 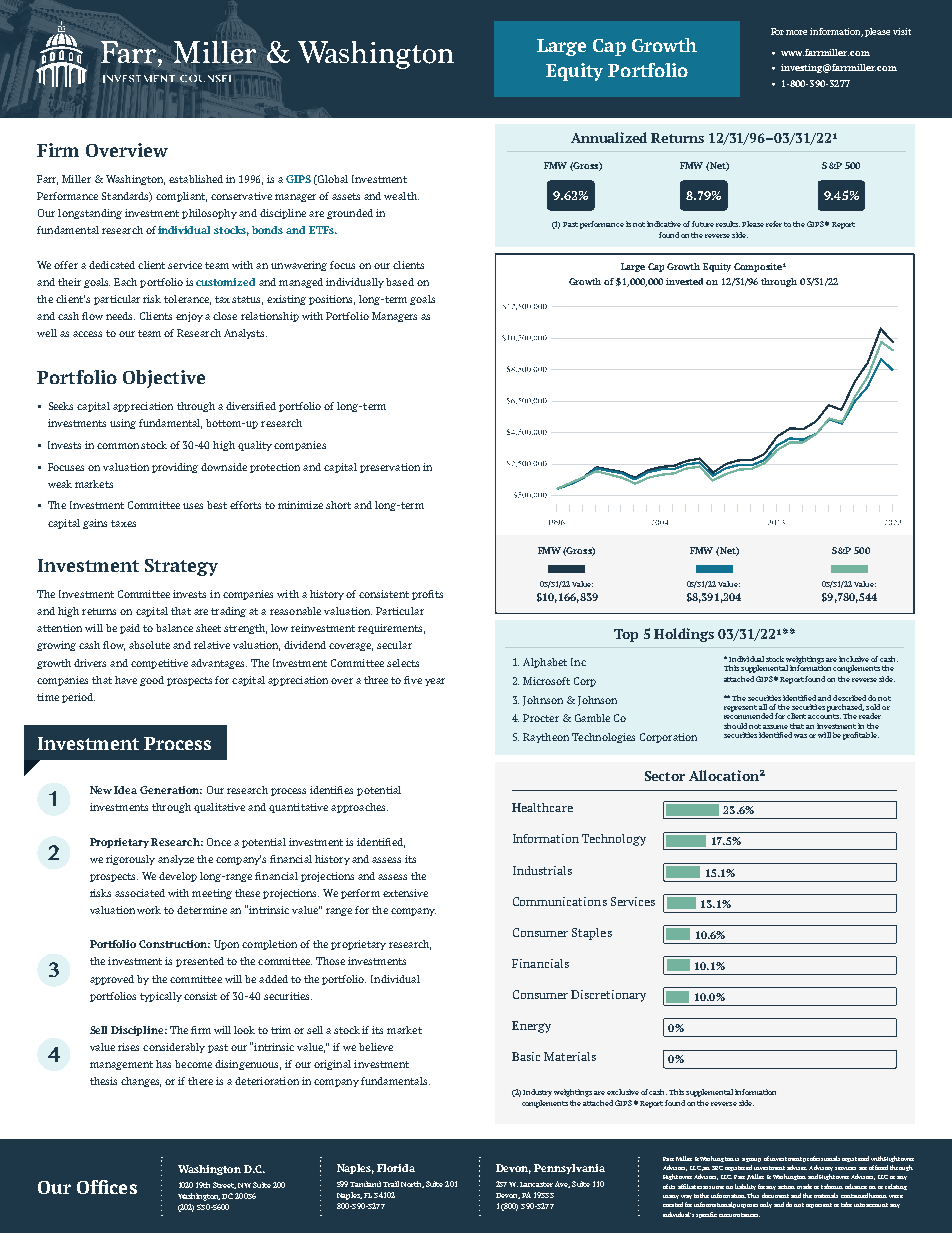 I want to click on paid, so click(x=130, y=629).
